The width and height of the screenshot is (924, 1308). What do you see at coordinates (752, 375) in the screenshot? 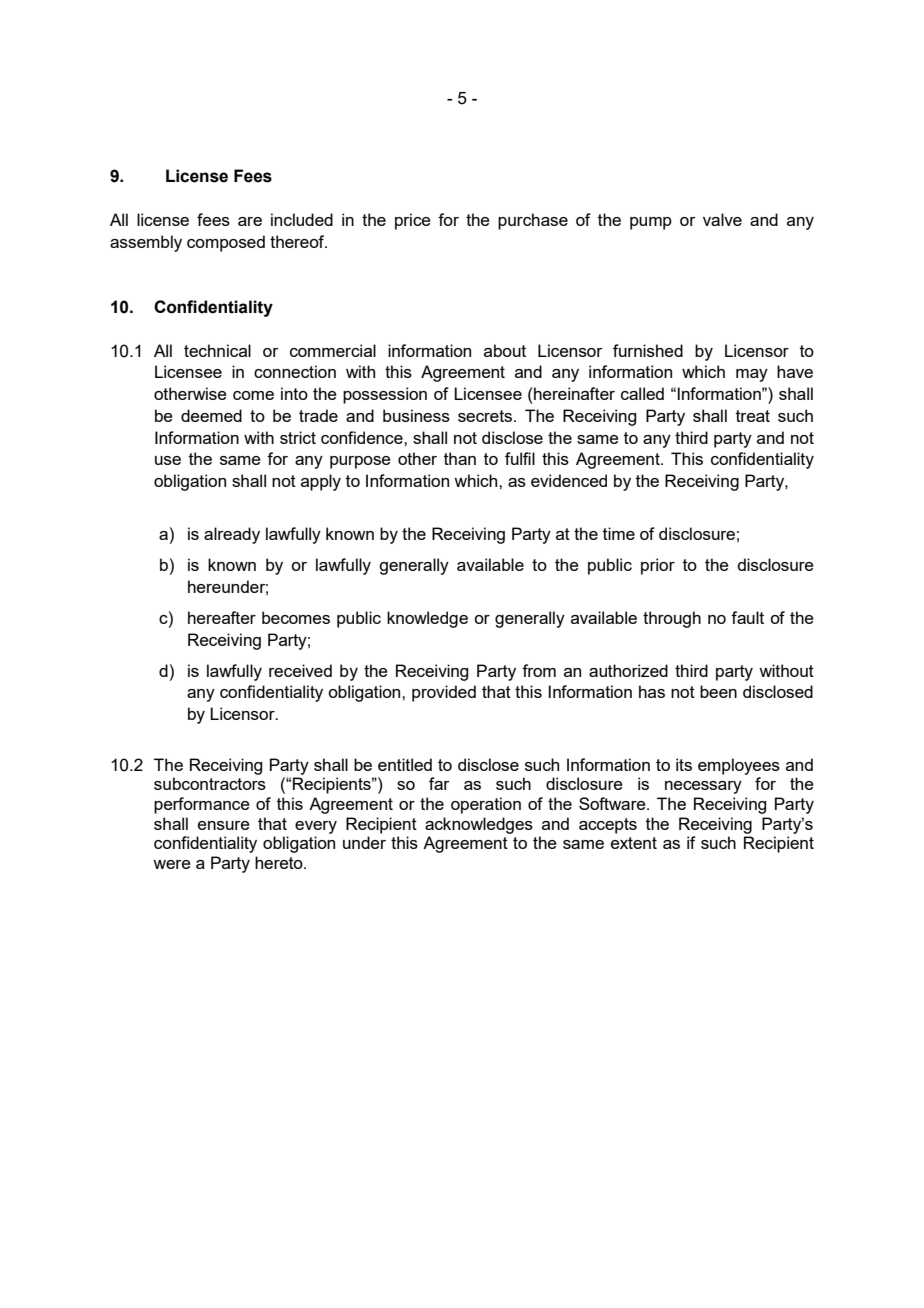
I see `may` at bounding box center [752, 375].
